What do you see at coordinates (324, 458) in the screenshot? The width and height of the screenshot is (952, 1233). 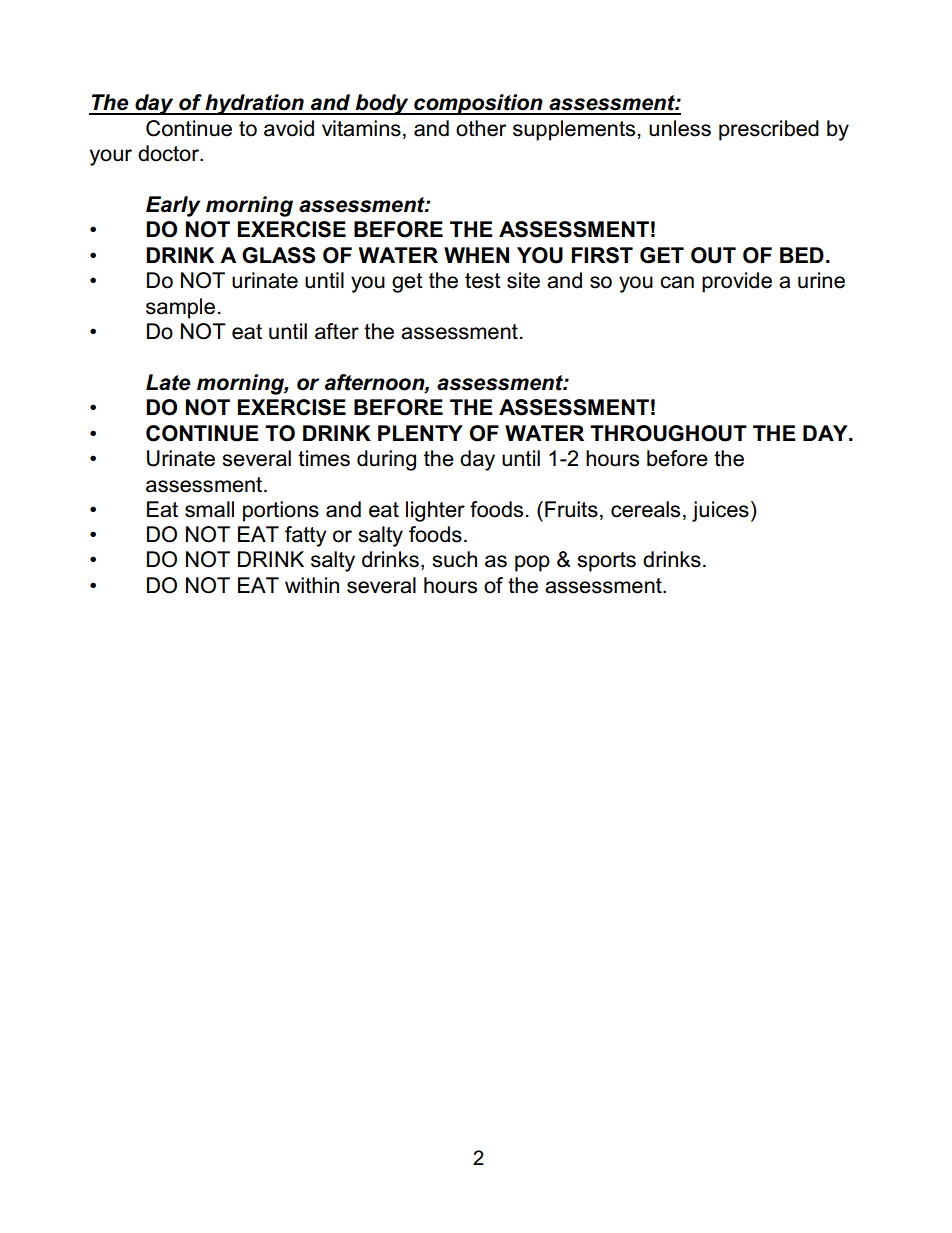 I see `times` at bounding box center [324, 458].
